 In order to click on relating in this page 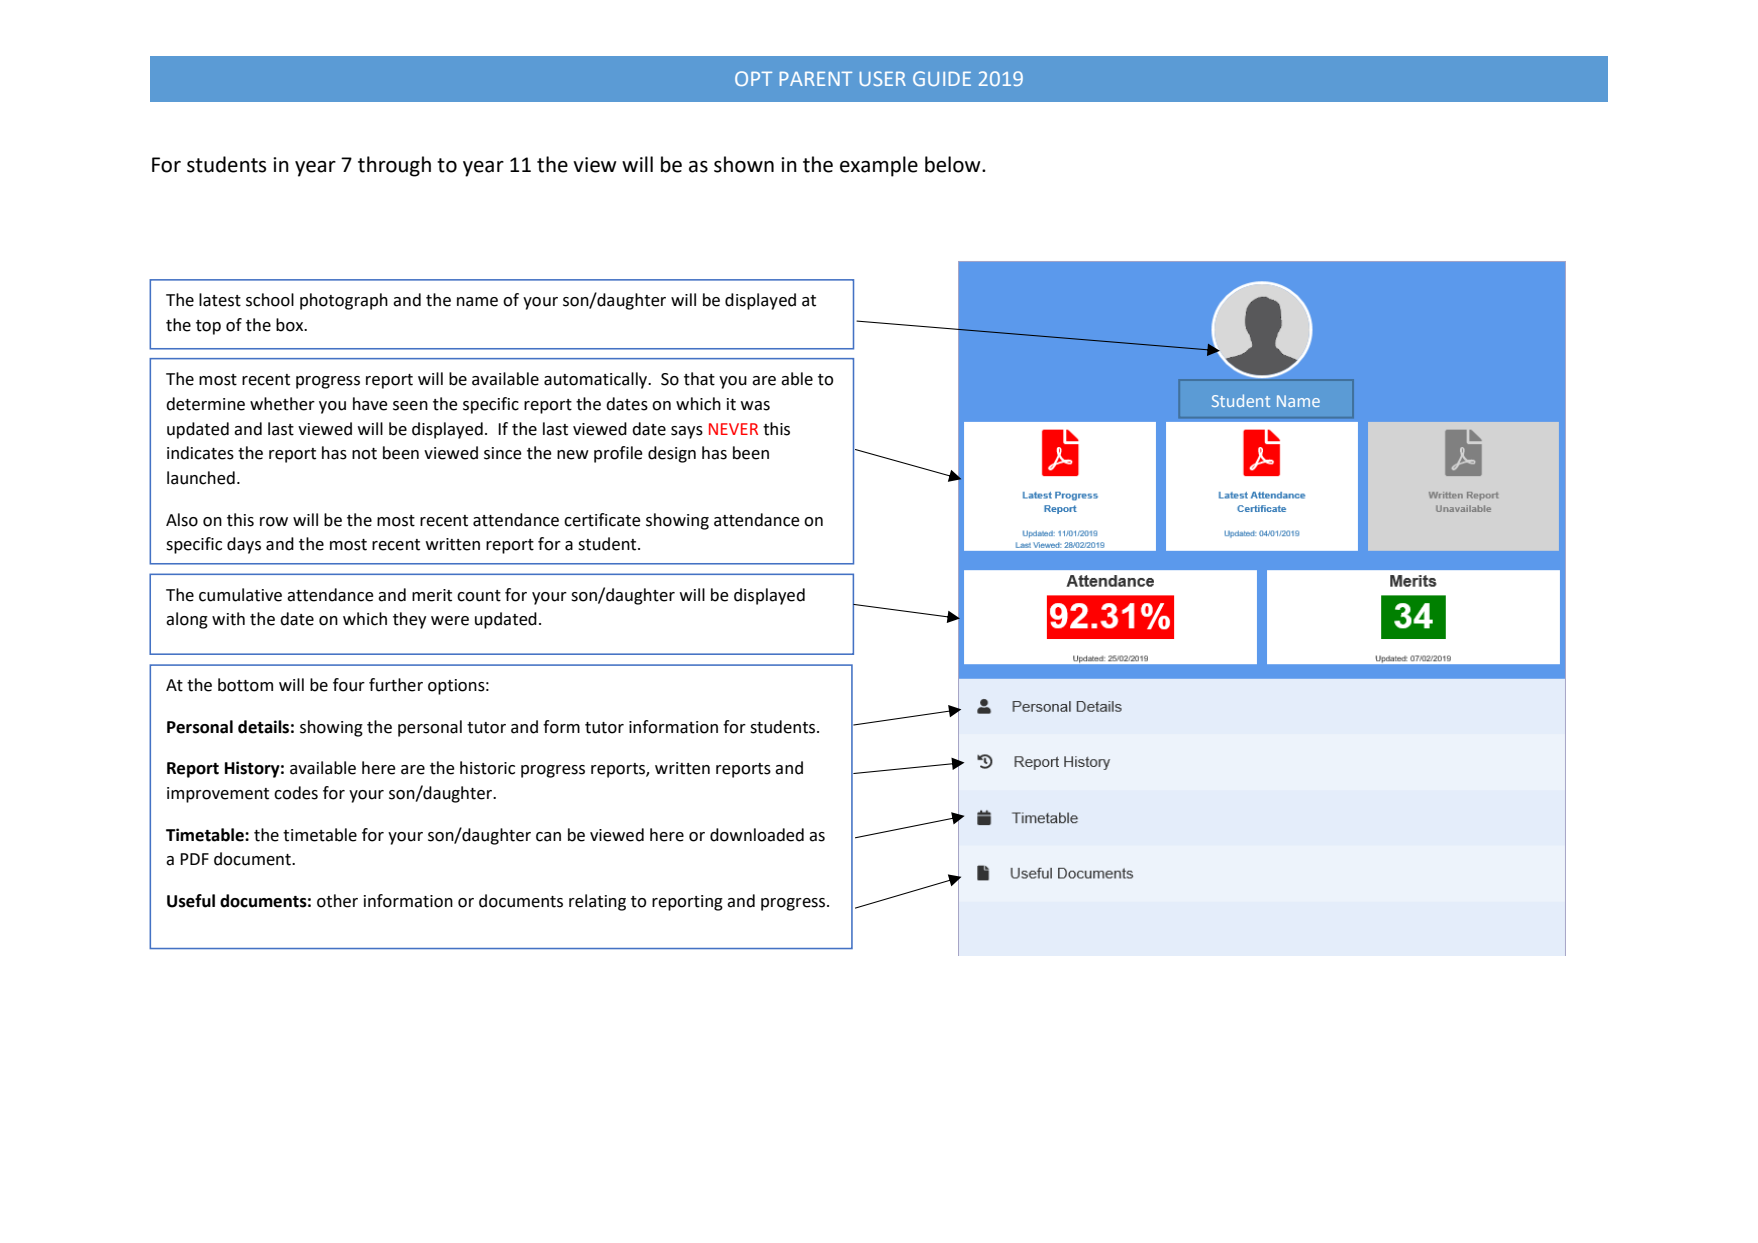, I will do `click(597, 902)`.
